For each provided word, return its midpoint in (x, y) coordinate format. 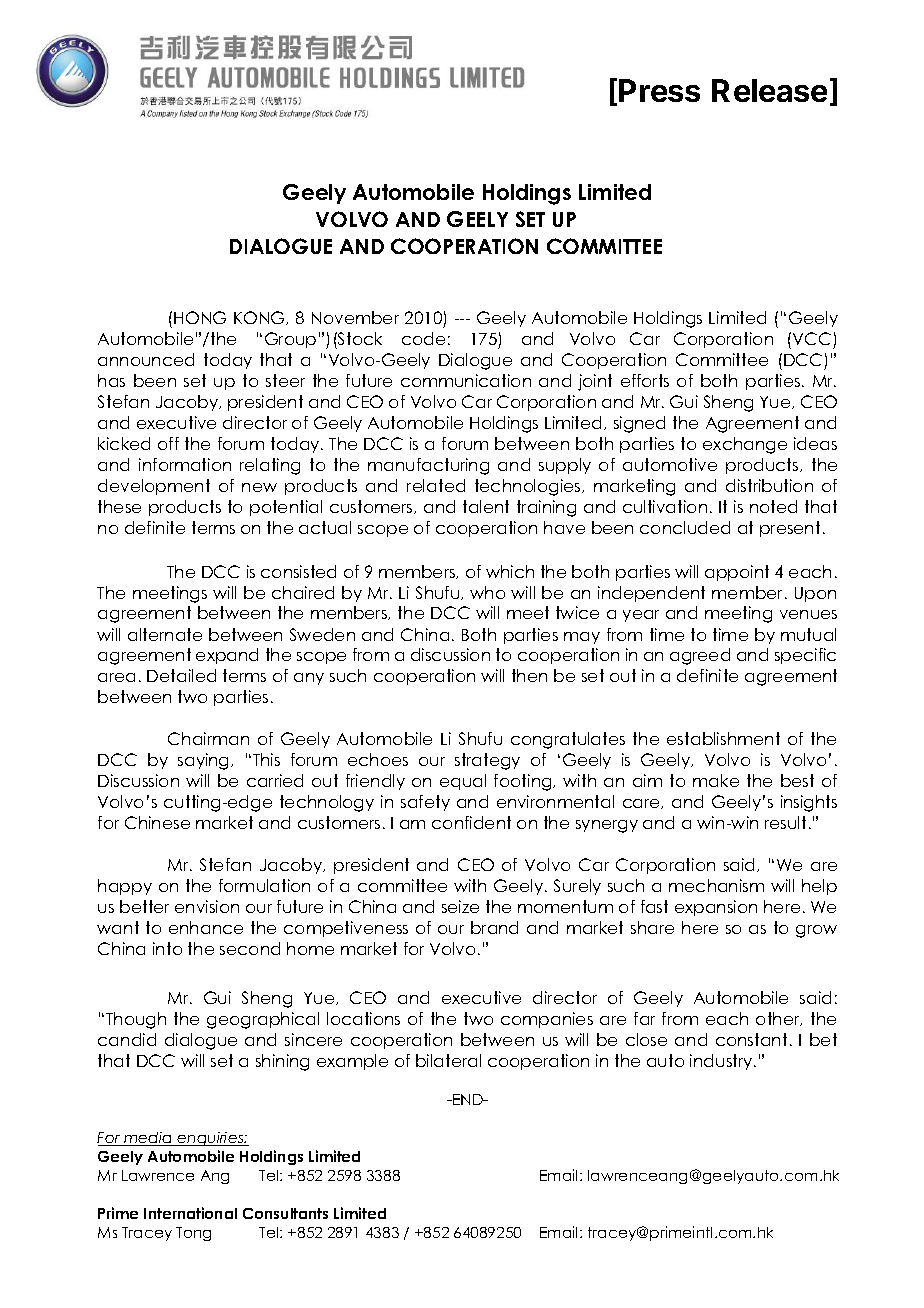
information (185, 464)
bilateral (448, 1060)
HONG (200, 317)
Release (769, 90)
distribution (769, 485)
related (436, 485)
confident (471, 822)
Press (659, 90)
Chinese (157, 822)
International (190, 1213)
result (785, 822)
